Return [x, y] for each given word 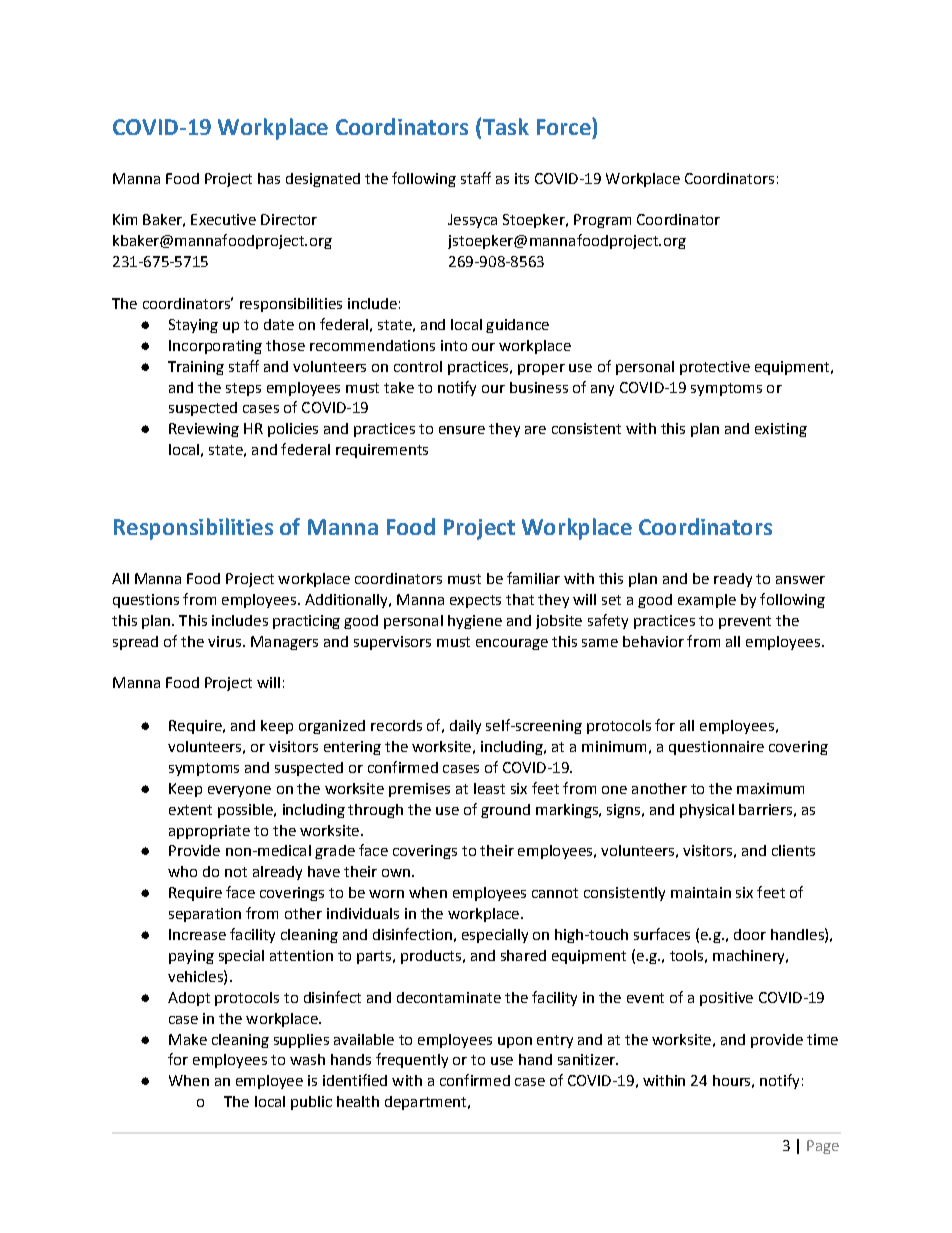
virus [224, 641]
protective [715, 368]
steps [243, 389]
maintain [701, 892]
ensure [462, 430]
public [311, 1103]
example [707, 601]
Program [602, 221]
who [182, 871]
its [522, 178]
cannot [555, 893]
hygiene [475, 622]
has [269, 178]
